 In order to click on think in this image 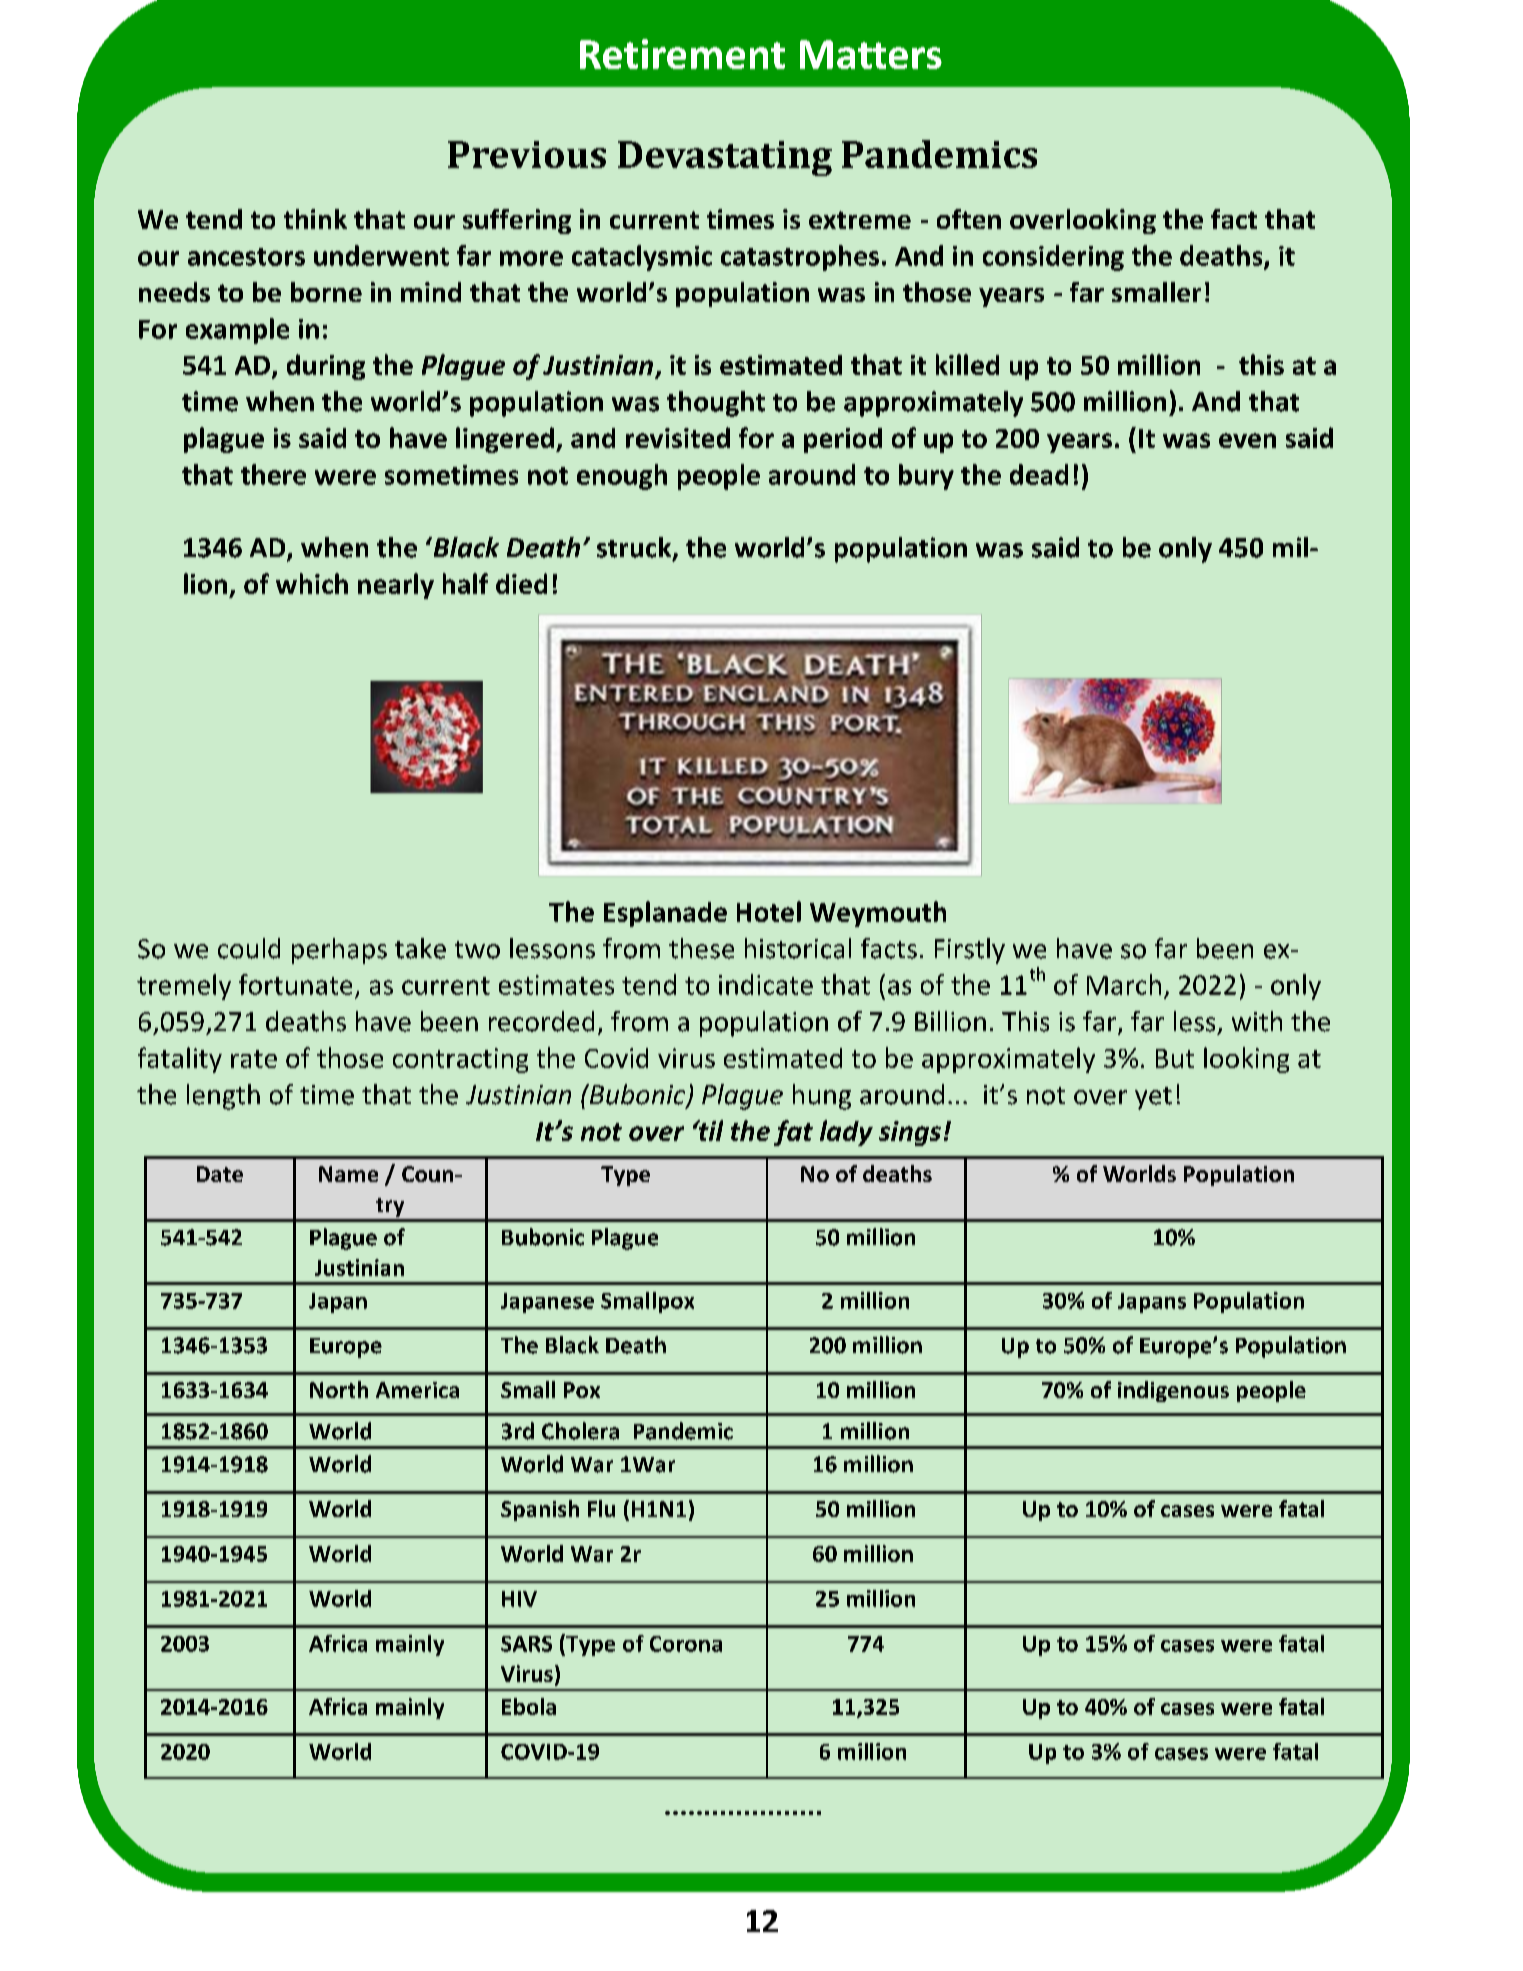, I will do `click(315, 219)`.
